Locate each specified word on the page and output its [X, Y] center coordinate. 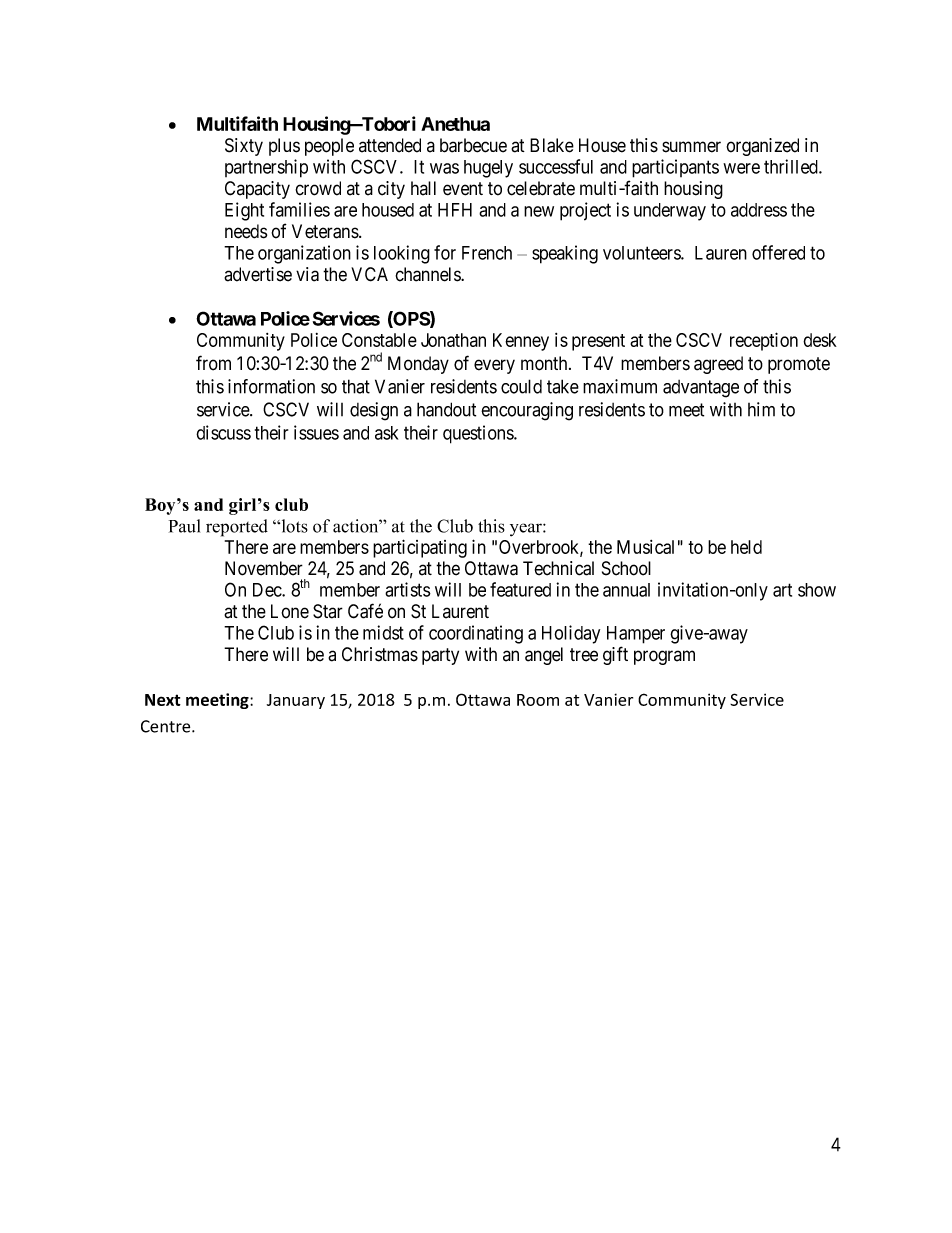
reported [237, 528]
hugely [488, 169]
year [527, 530]
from [213, 363]
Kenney [521, 342]
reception [764, 341]
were [741, 168]
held [746, 547]
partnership [266, 168]
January [296, 701]
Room [538, 700]
